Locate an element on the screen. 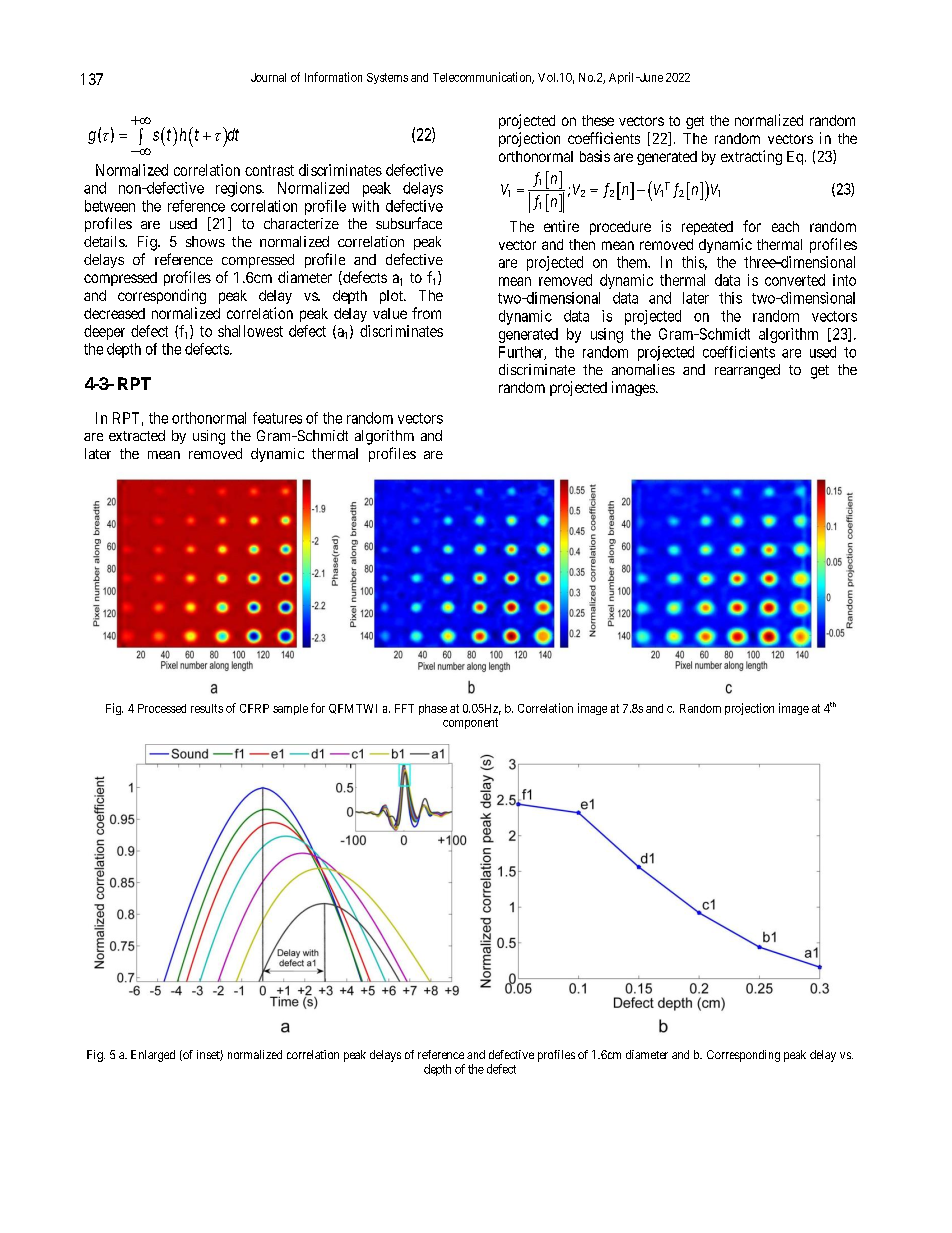 The image size is (952, 1233). Systems is located at coordinates (387, 78).
